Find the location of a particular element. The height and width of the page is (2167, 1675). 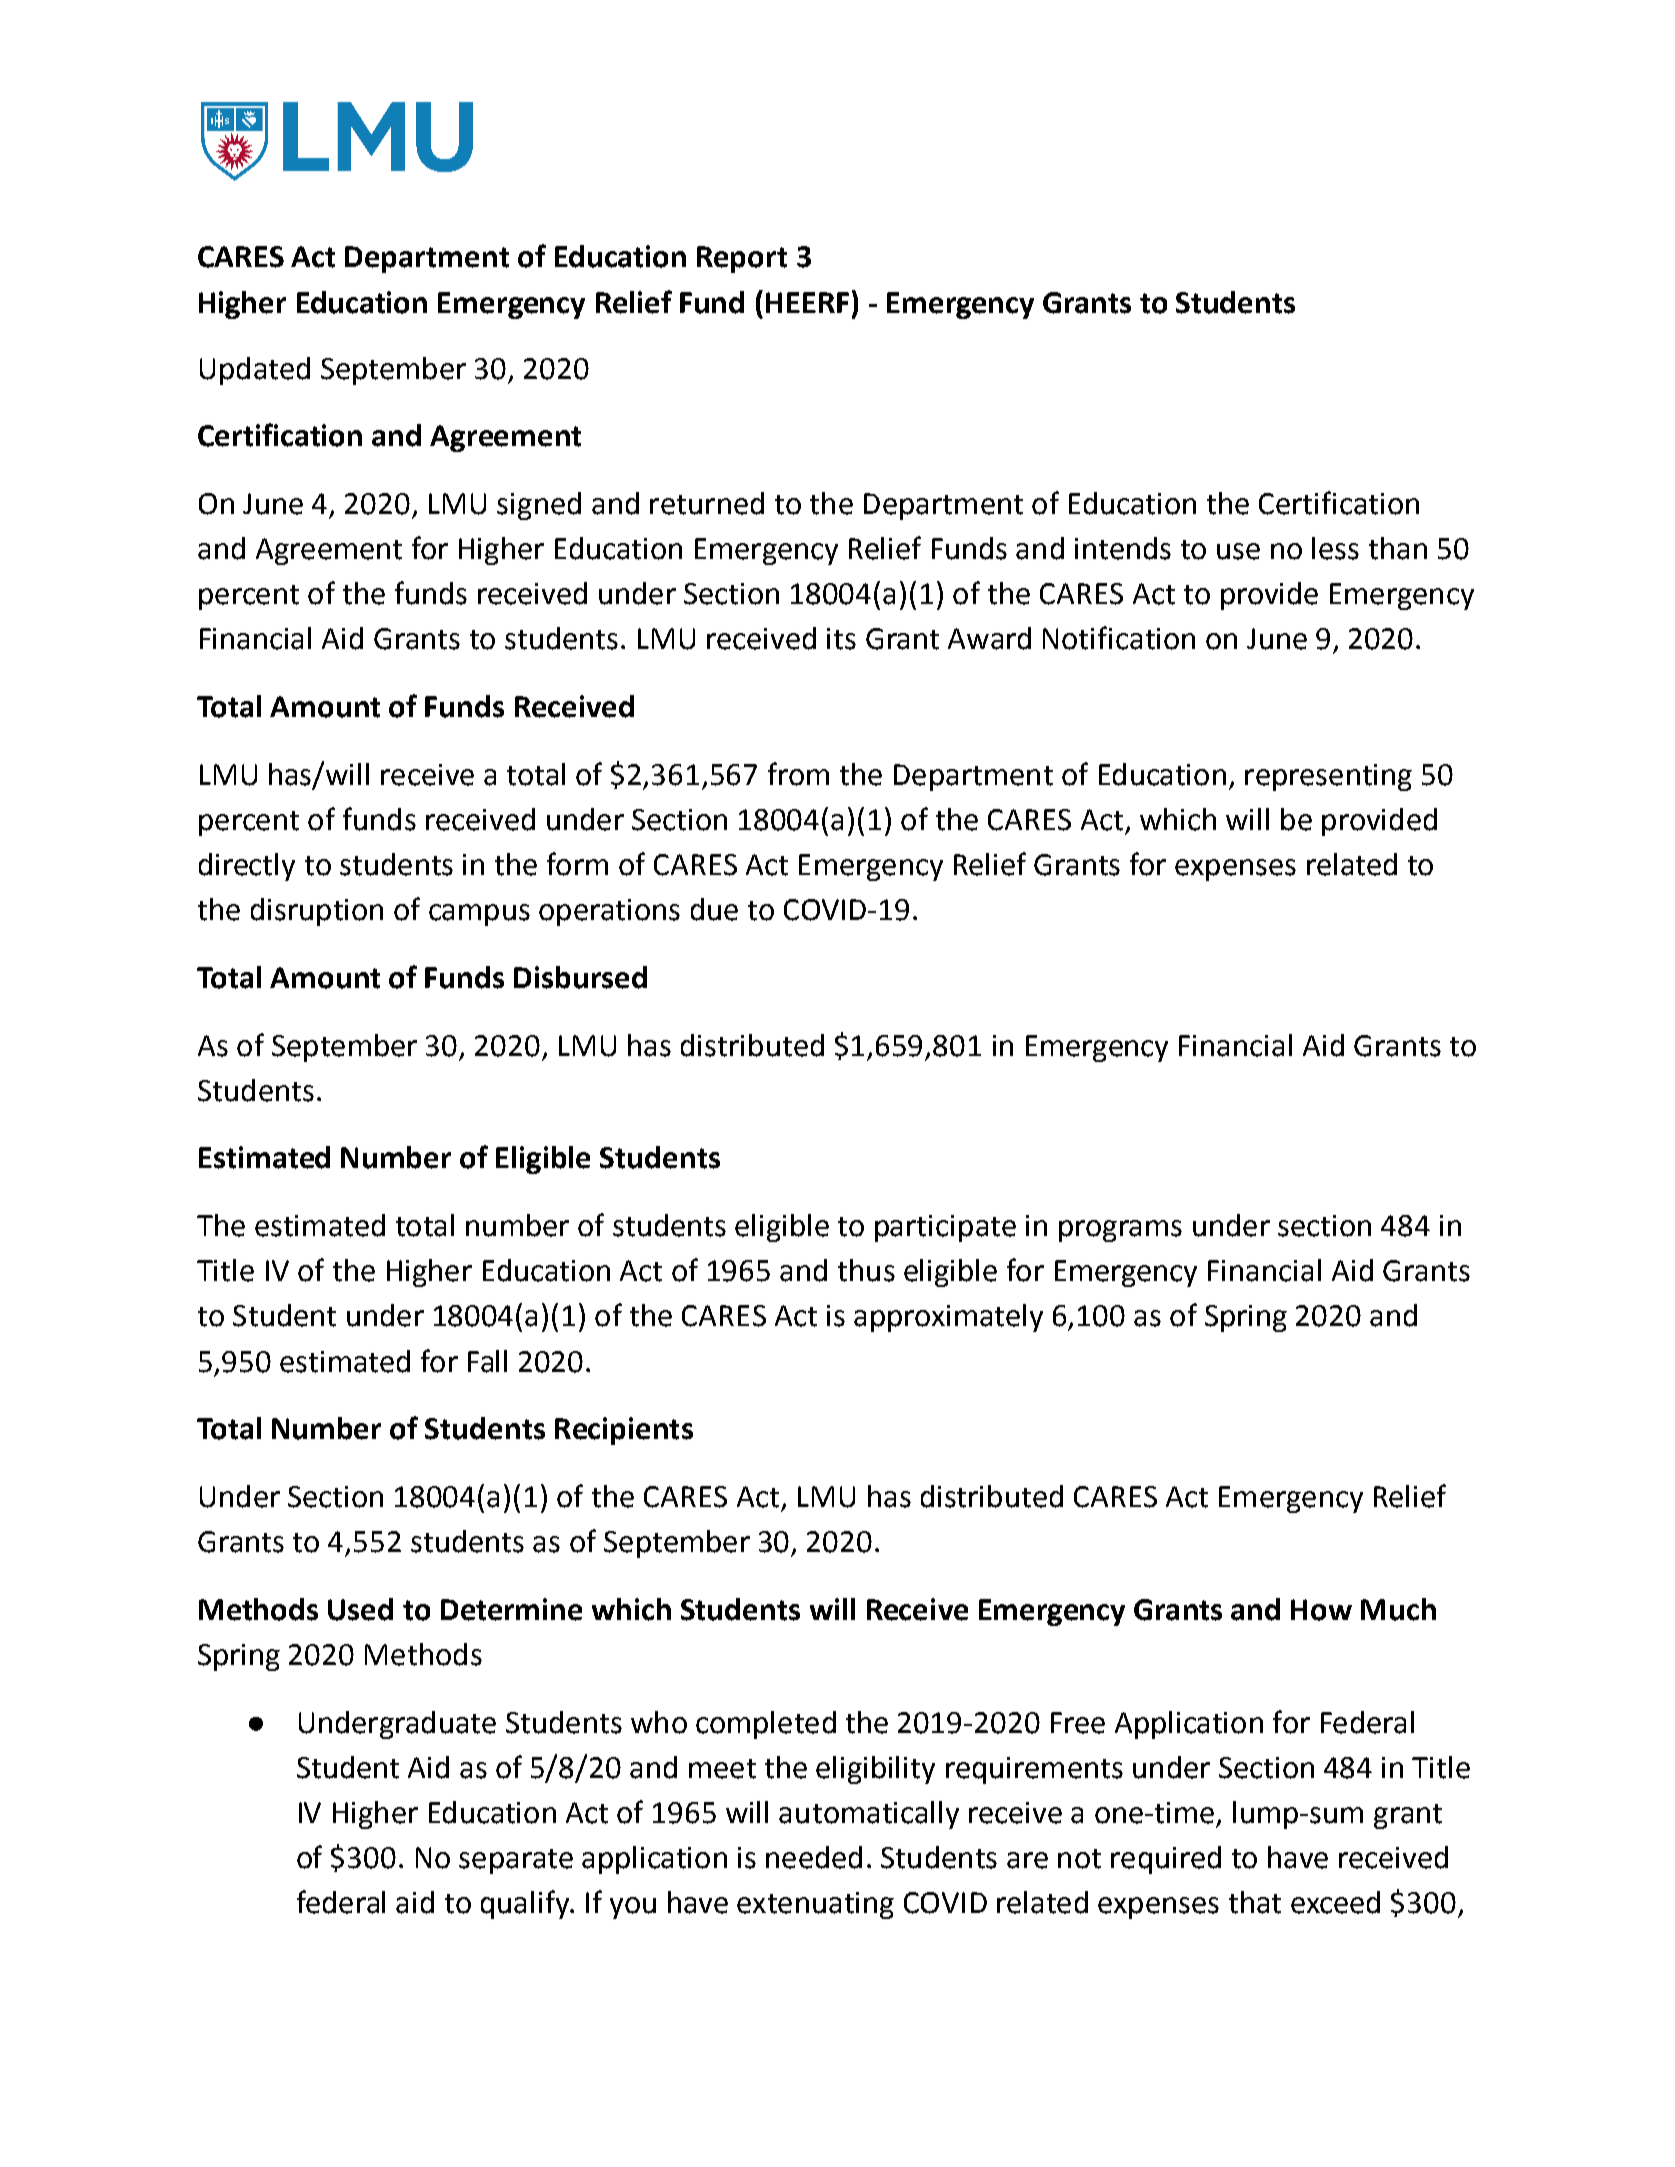

less is located at coordinates (1335, 548).
